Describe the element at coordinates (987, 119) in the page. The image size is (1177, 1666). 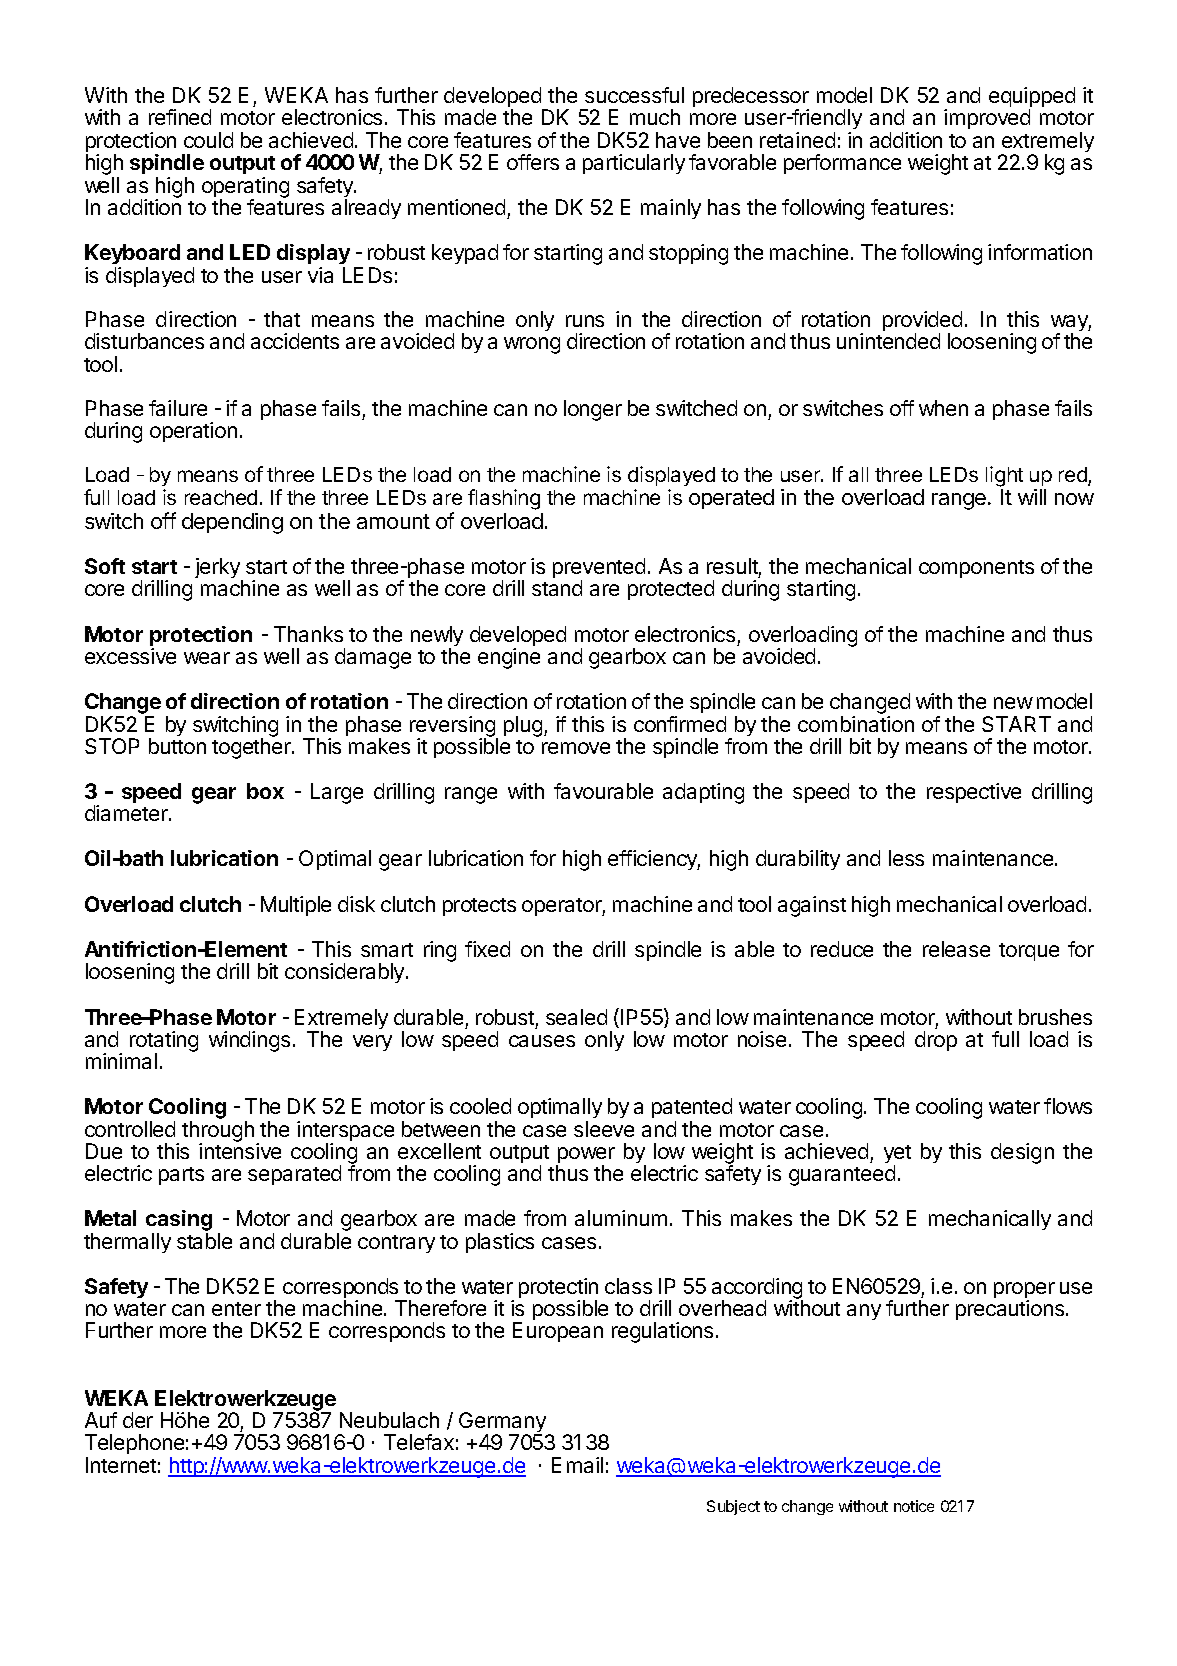
I see `improved` at that location.
